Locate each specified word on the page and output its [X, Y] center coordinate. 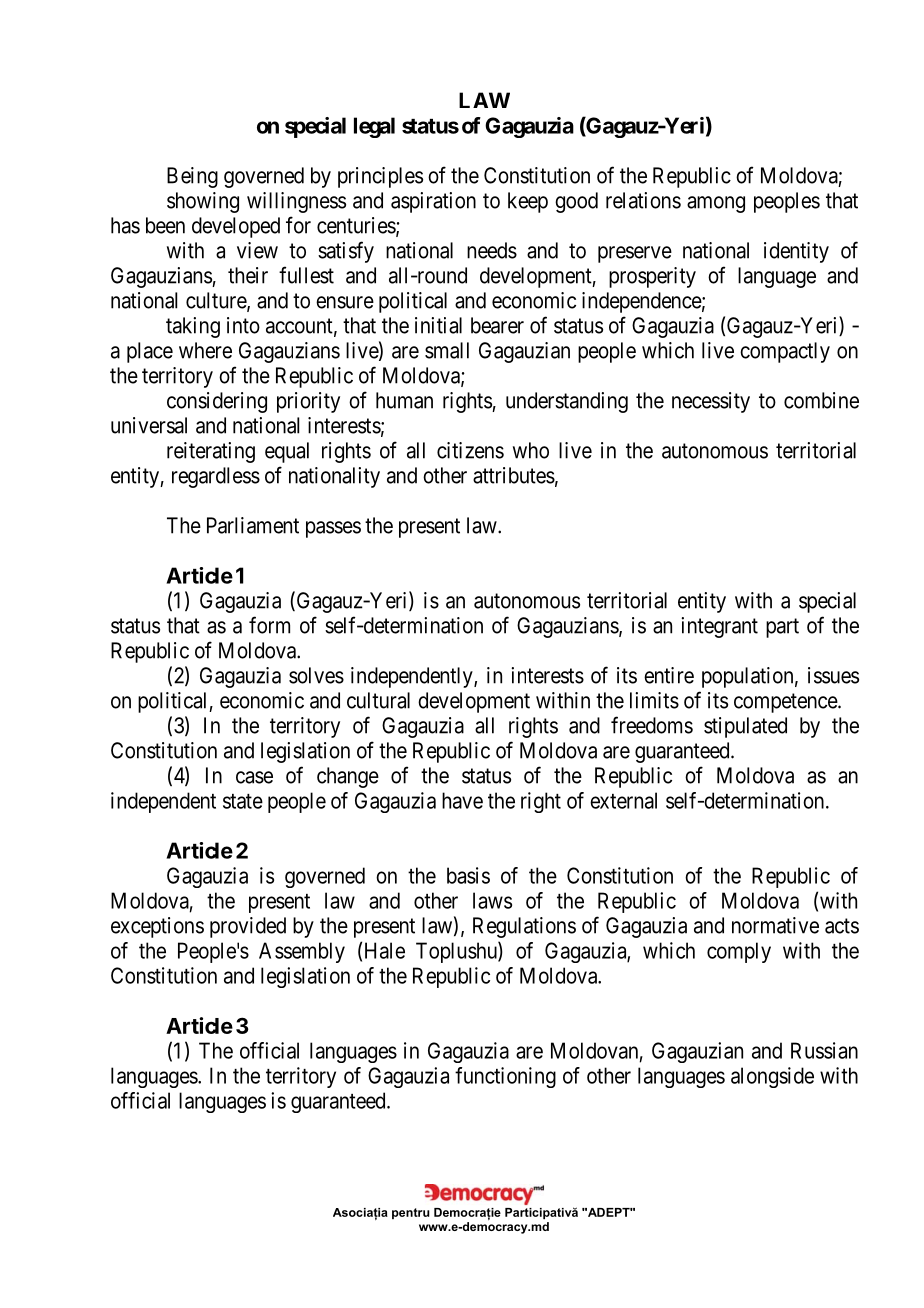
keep [528, 202]
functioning [505, 1077]
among [716, 204]
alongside [772, 1077]
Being [192, 177]
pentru [411, 1213]
